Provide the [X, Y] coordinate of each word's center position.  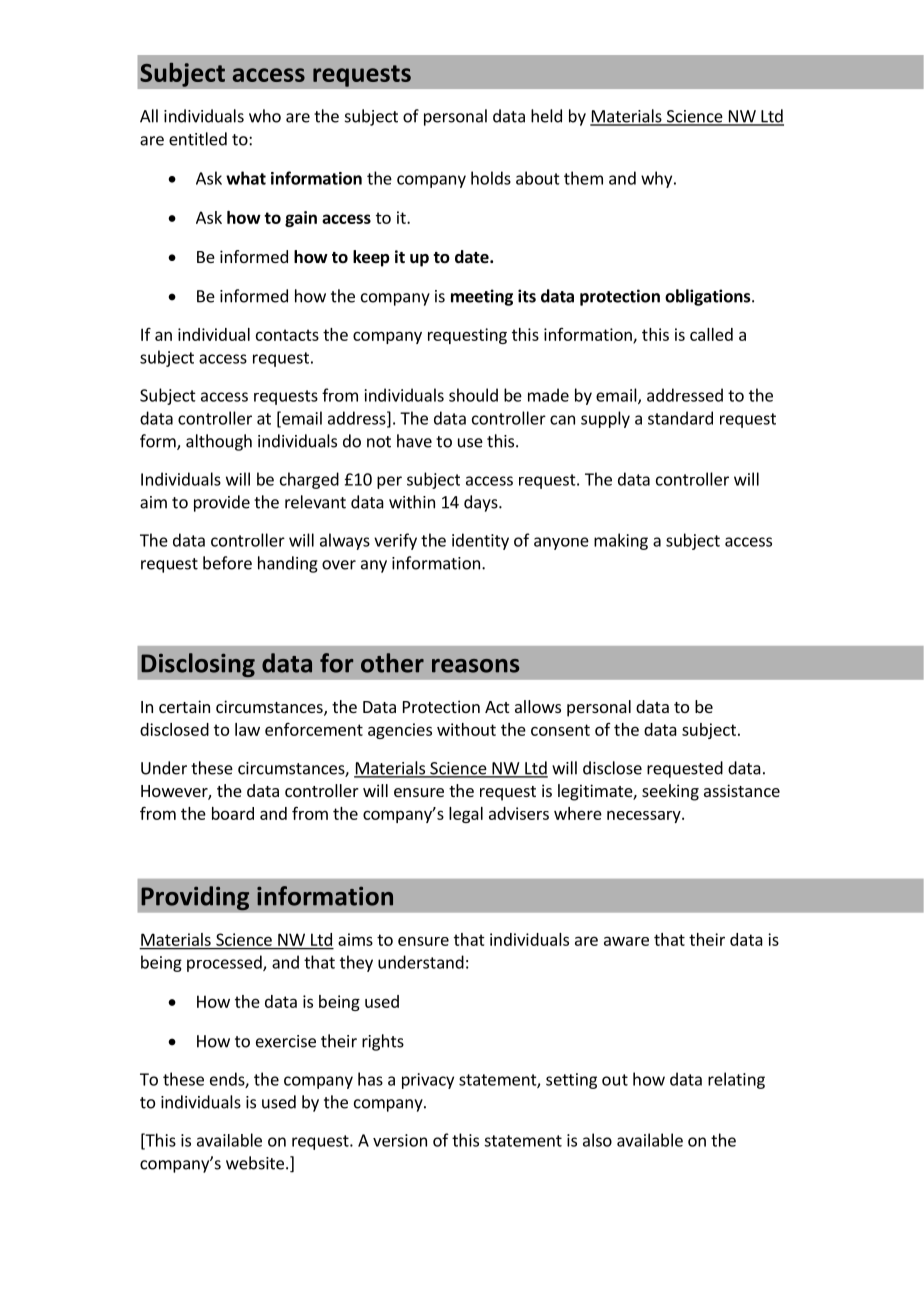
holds [491, 178]
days [482, 503]
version [400, 1140]
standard [680, 418]
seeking [670, 792]
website [255, 1163]
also [597, 1140]
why [658, 179]
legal [466, 815]
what [246, 178]
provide [222, 503]
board [233, 813]
